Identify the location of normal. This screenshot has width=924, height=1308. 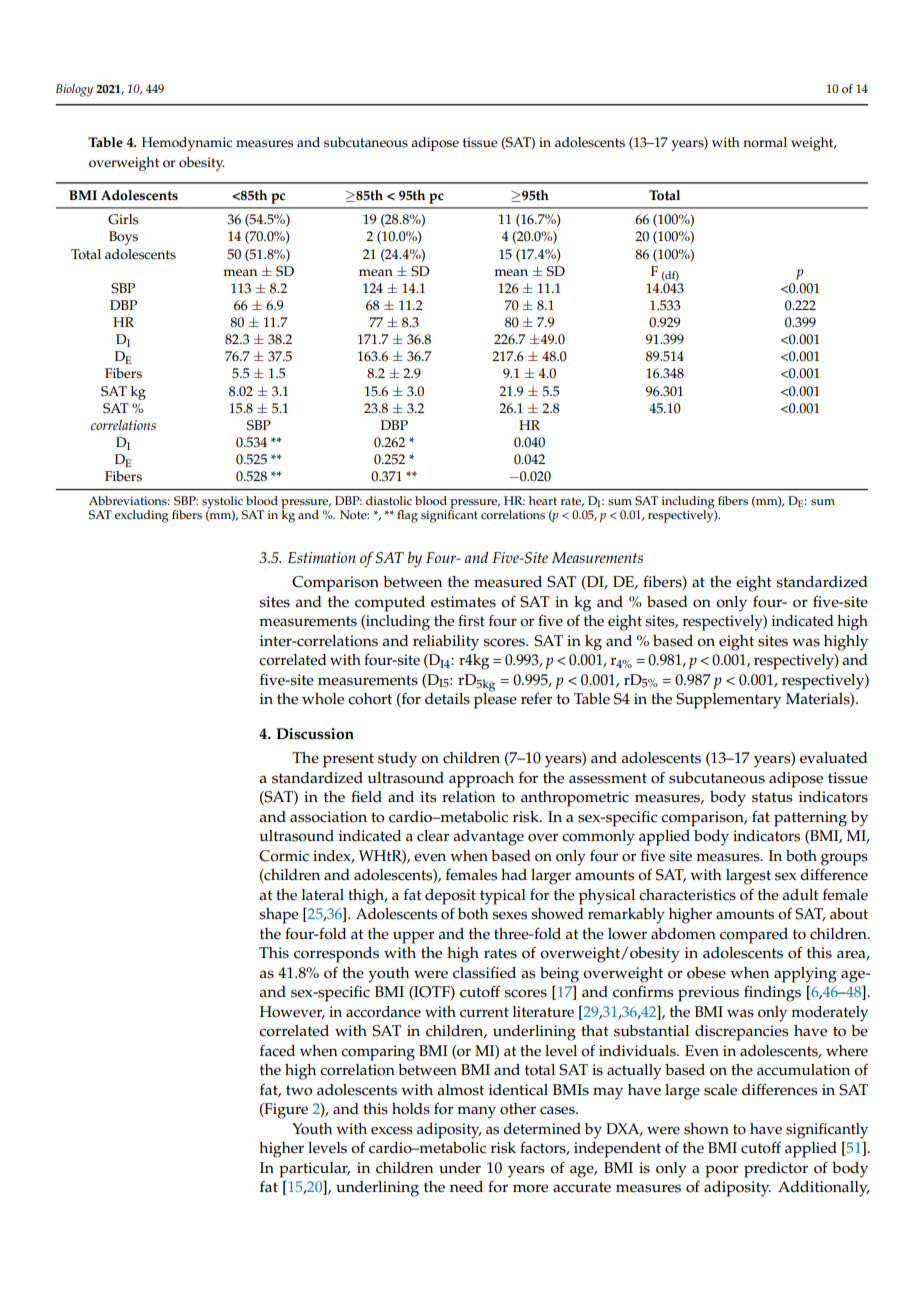
(765, 142).
